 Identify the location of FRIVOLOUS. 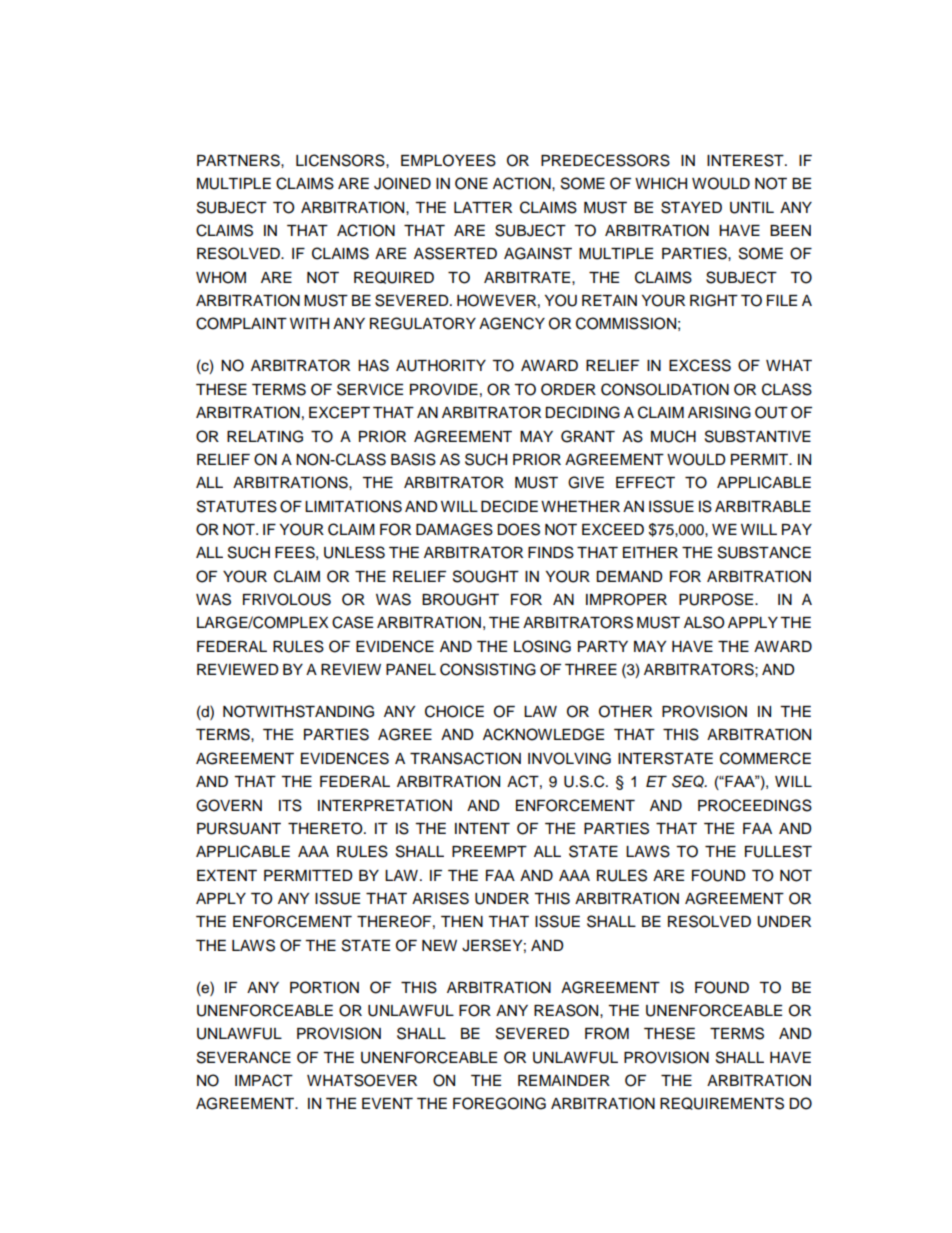
(287, 599).
